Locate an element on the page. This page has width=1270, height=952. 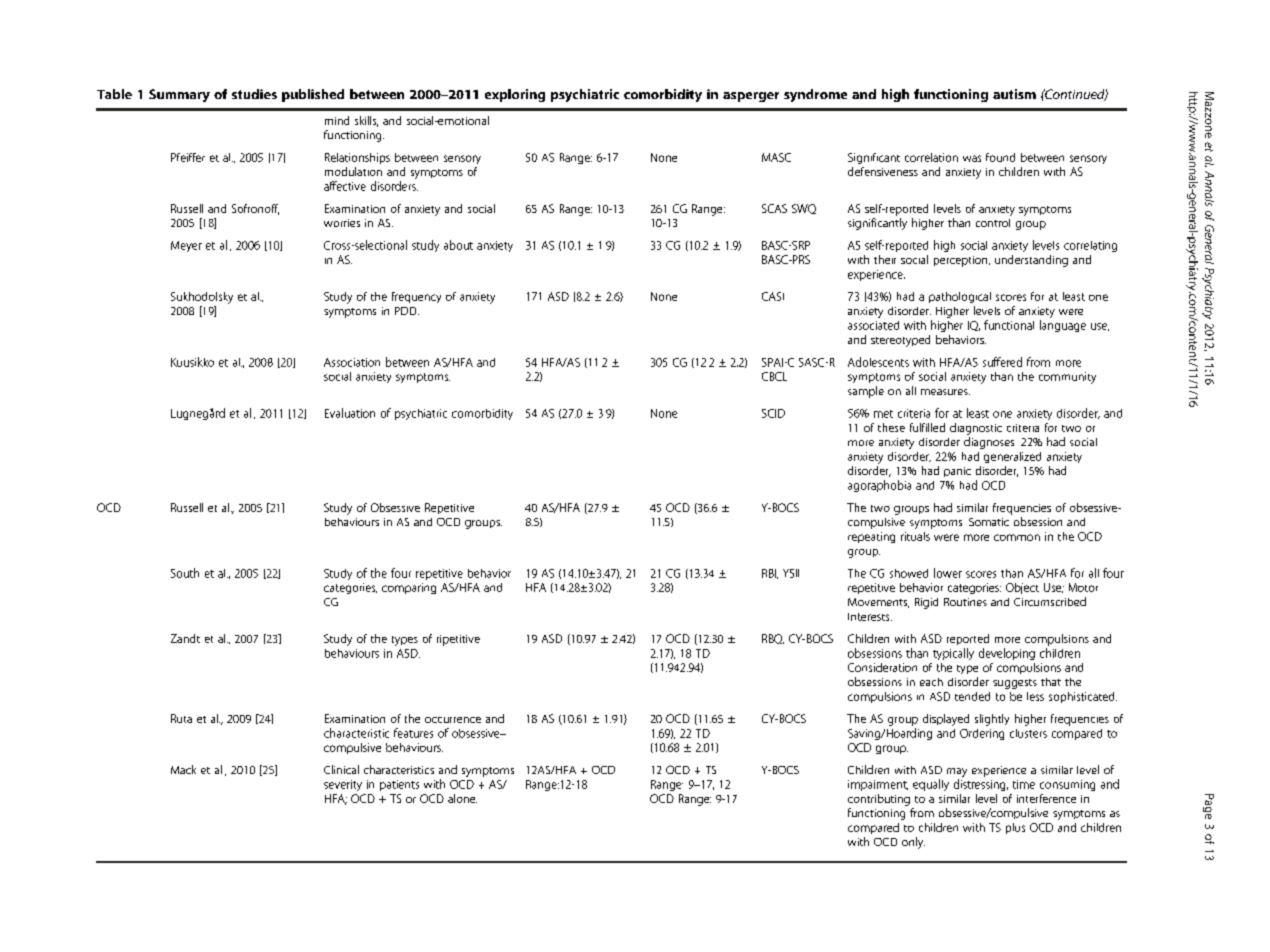
Mack is located at coordinates (183, 769).
